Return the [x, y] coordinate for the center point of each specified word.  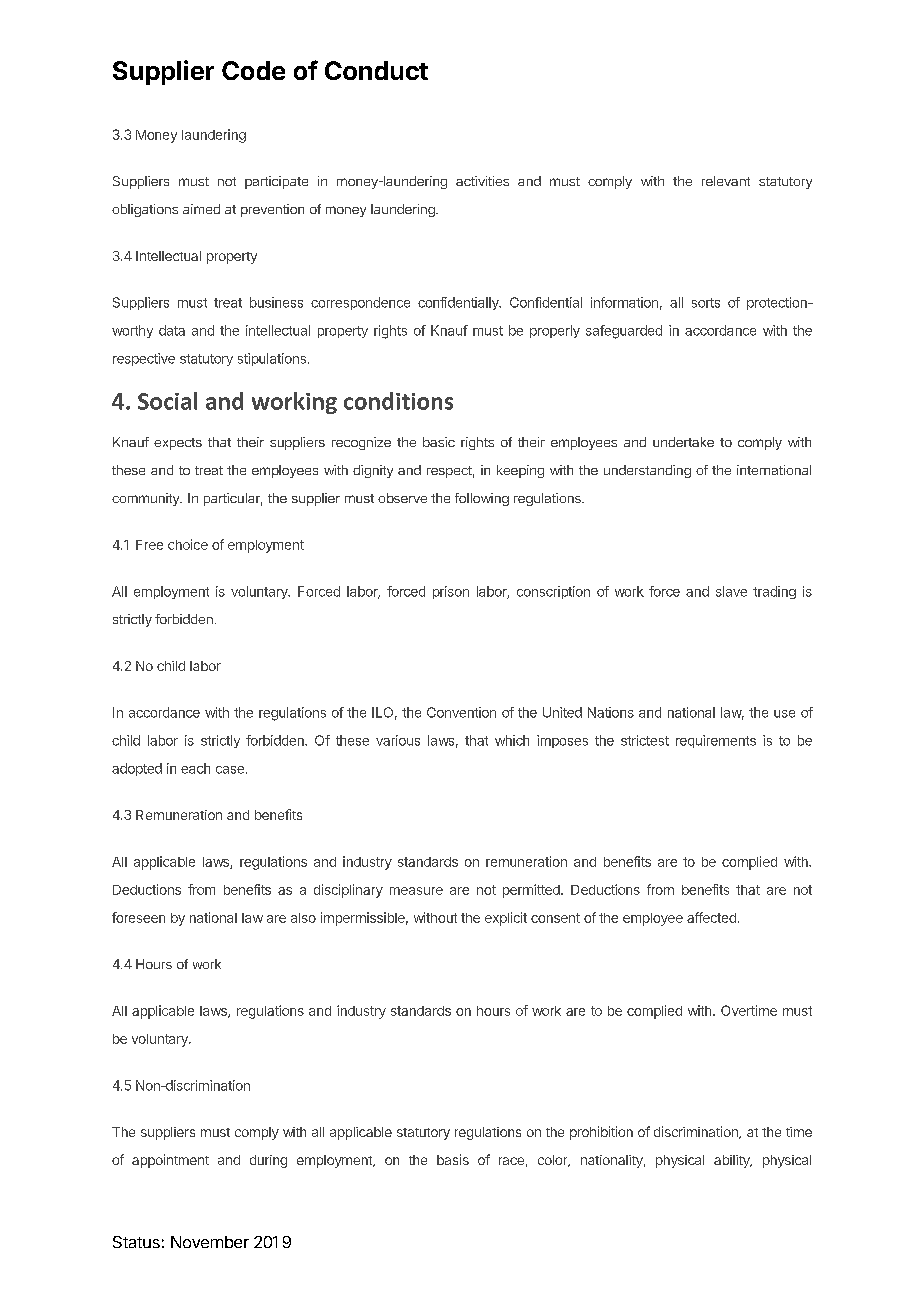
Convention [461, 712]
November [210, 1242]
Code [253, 70]
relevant [726, 181]
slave [731, 591]
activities [482, 181]
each [195, 768]
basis [453, 1159]
